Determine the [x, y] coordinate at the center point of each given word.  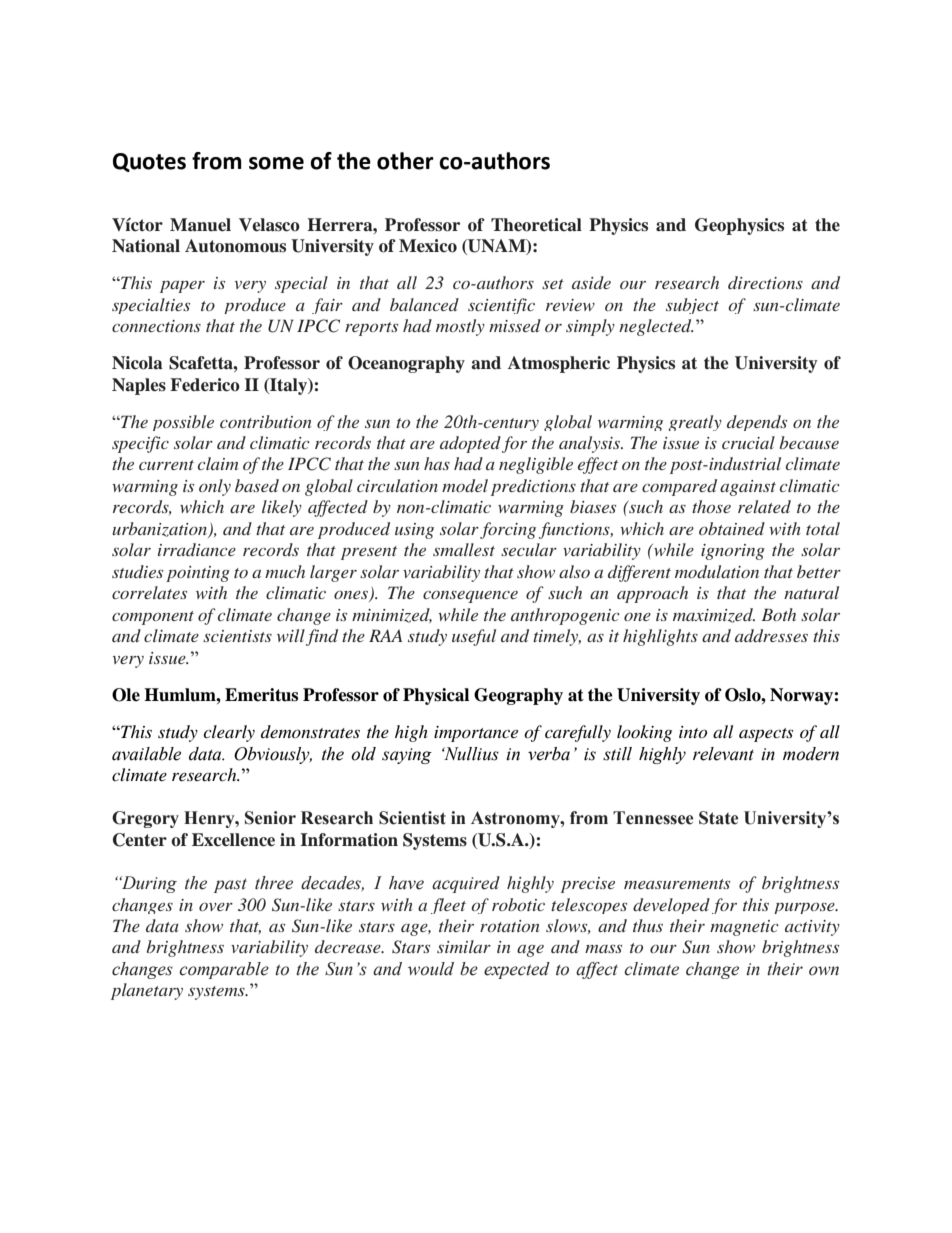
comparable [224, 970]
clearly [229, 733]
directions [765, 282]
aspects [766, 735]
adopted [470, 444]
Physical [436, 696]
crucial [748, 442]
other [405, 161]
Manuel [200, 225]
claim [218, 463]
